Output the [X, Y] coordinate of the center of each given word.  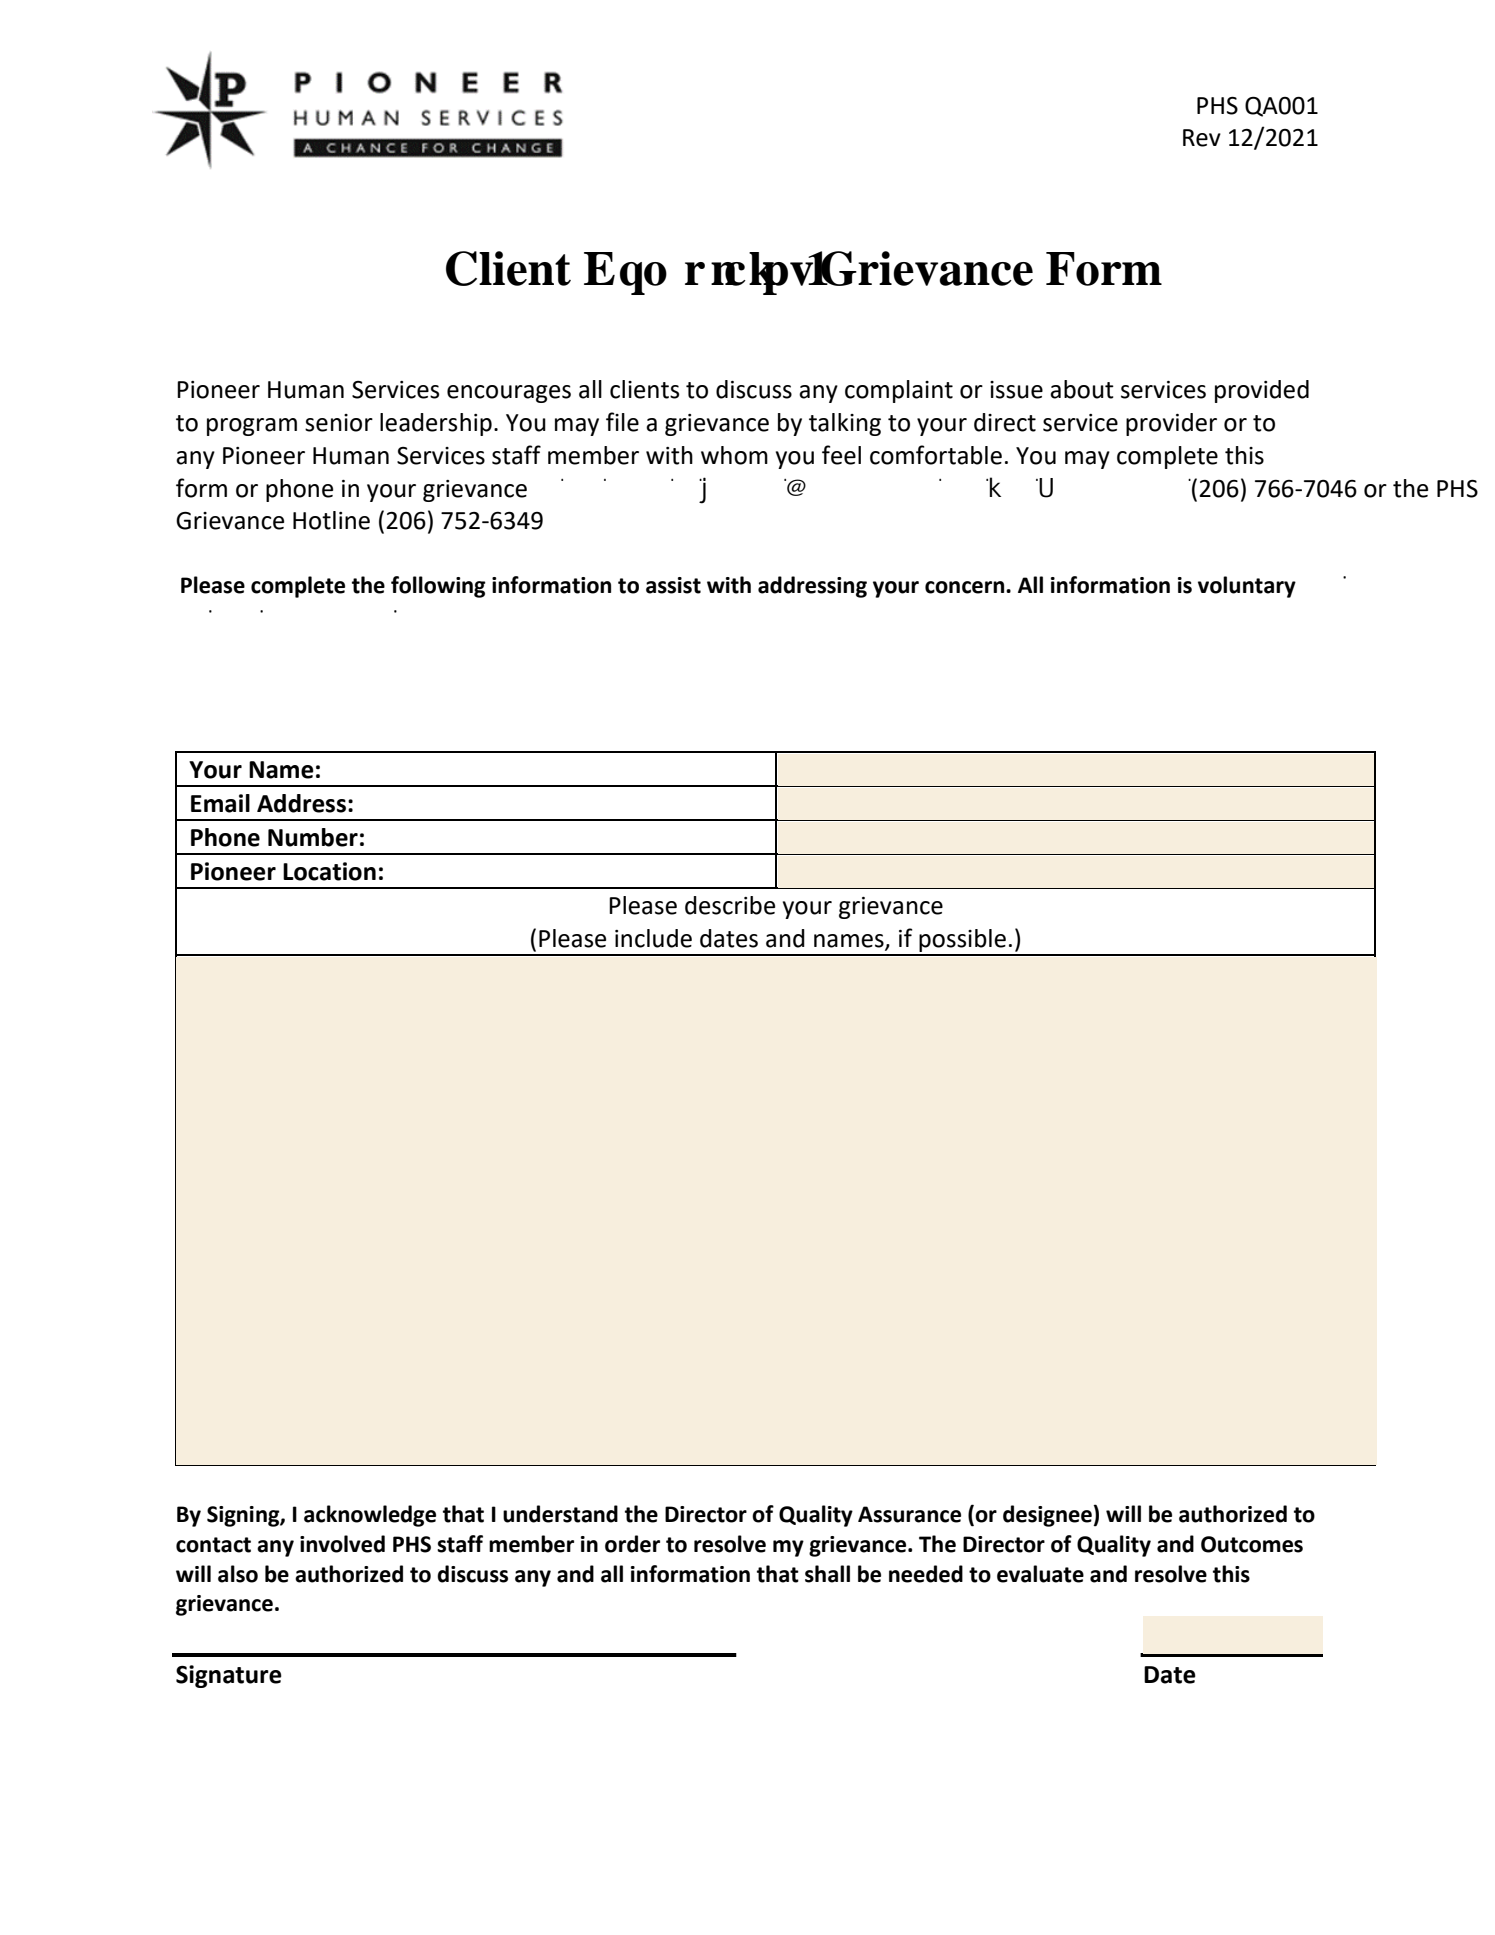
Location [329, 871]
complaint [899, 391]
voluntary [1247, 587]
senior [339, 423]
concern [966, 587]
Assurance [909, 1514]
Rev [1202, 138]
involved [342, 1544]
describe [730, 905]
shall [827, 1574]
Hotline [331, 520]
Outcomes [1252, 1544]
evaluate [1040, 1574]
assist [673, 585]
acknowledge [370, 1516]
